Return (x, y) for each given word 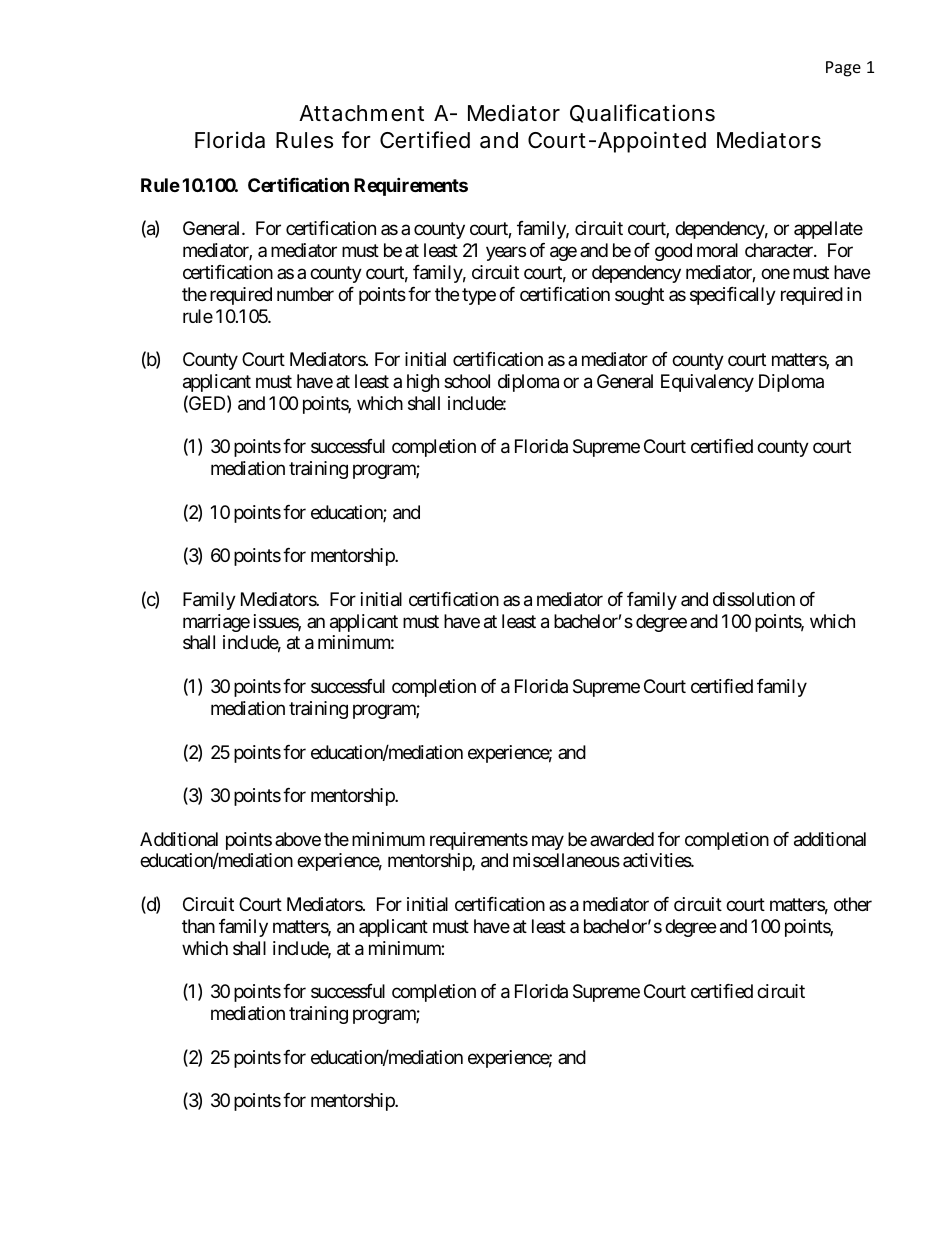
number (305, 294)
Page (843, 69)
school (467, 381)
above (298, 839)
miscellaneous (566, 860)
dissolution (754, 599)
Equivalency (707, 383)
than (198, 926)
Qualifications (642, 113)
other (853, 904)
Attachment (361, 113)
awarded (622, 839)
